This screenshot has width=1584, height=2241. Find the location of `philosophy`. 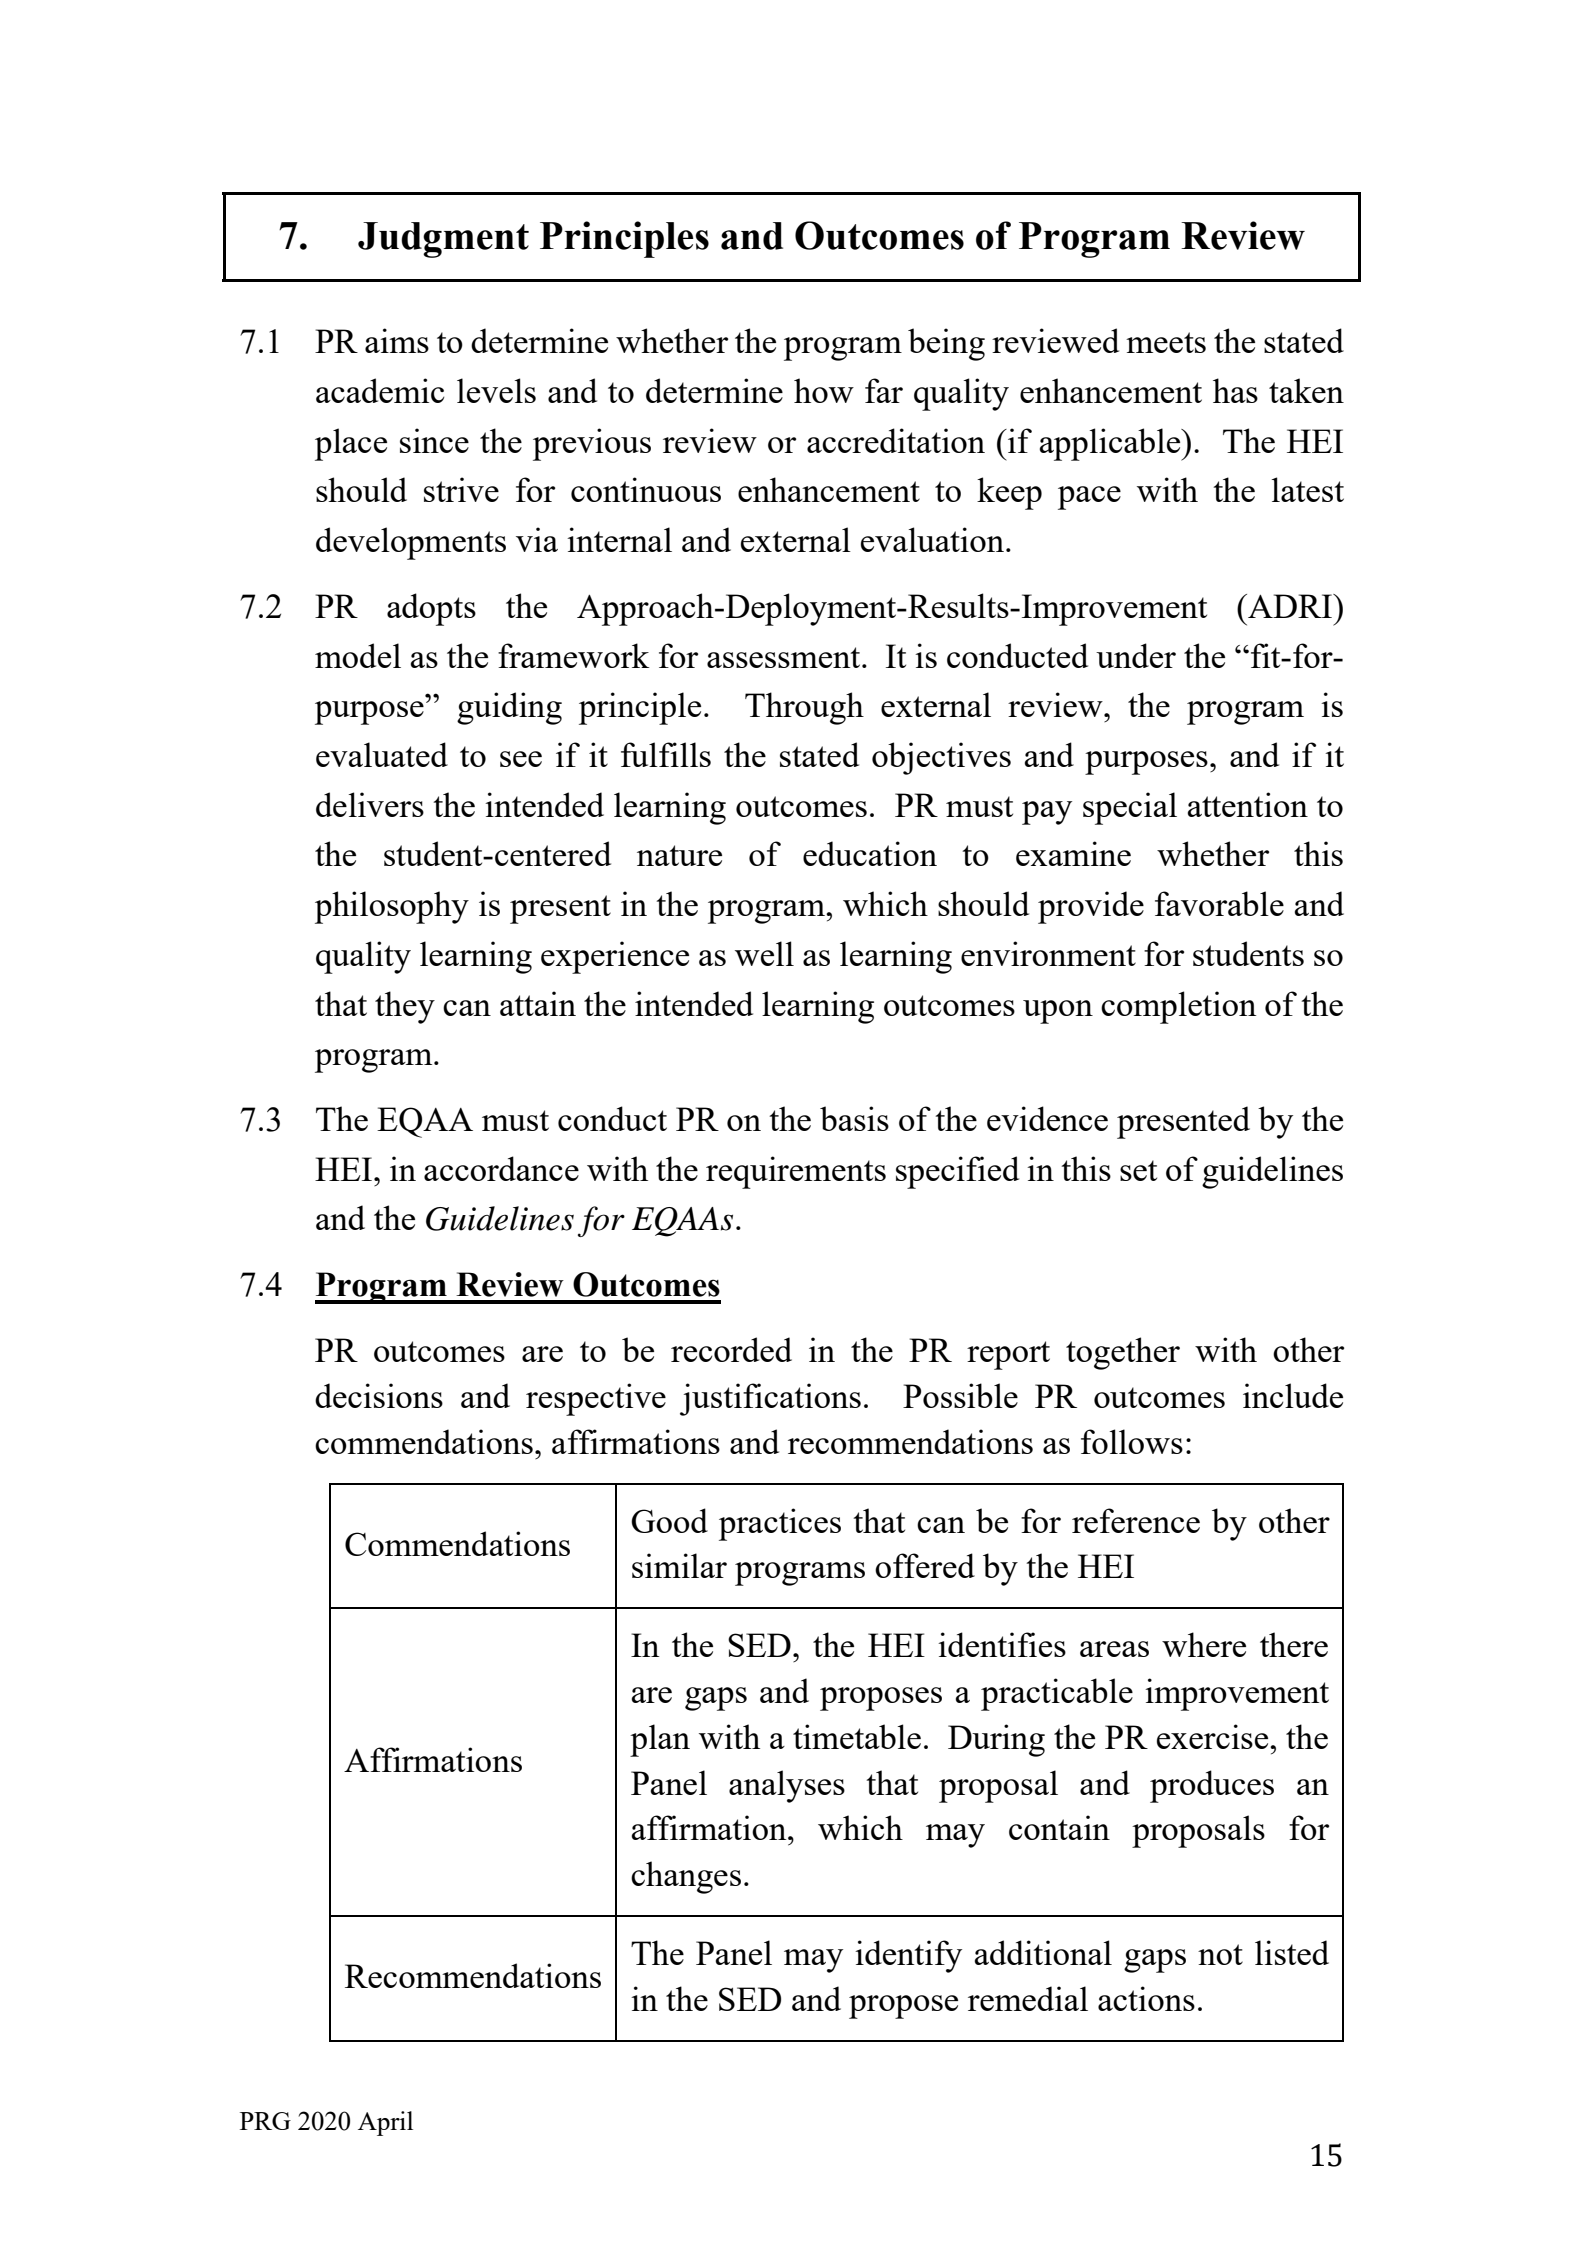

philosophy is located at coordinates (392, 907).
